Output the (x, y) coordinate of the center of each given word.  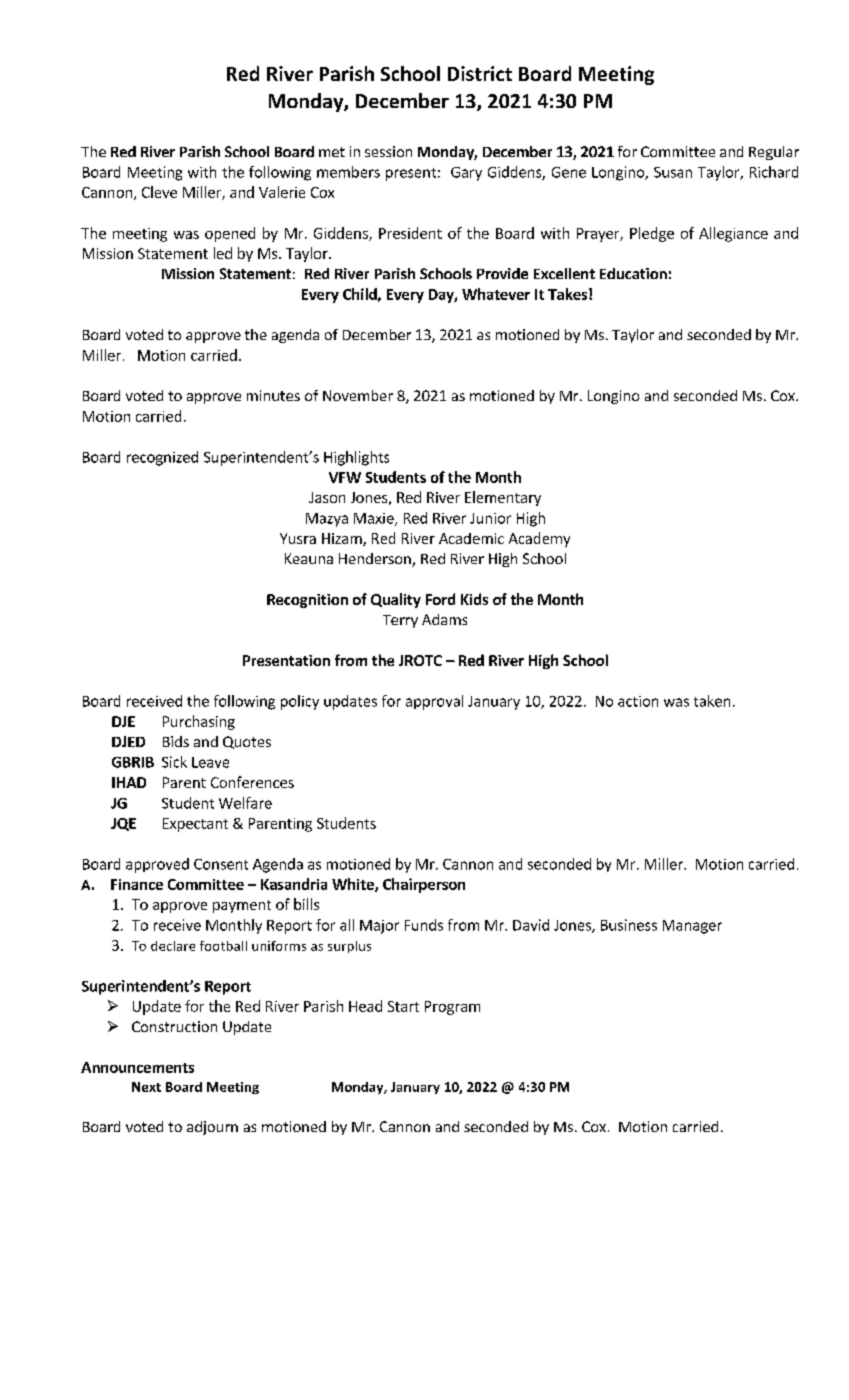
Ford (440, 599)
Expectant (195, 825)
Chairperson (424, 885)
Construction (174, 1026)
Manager (692, 927)
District (480, 73)
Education (633, 273)
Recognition (307, 601)
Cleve (159, 192)
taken (712, 701)
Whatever (496, 294)
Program (452, 1008)
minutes (273, 395)
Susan (673, 172)
